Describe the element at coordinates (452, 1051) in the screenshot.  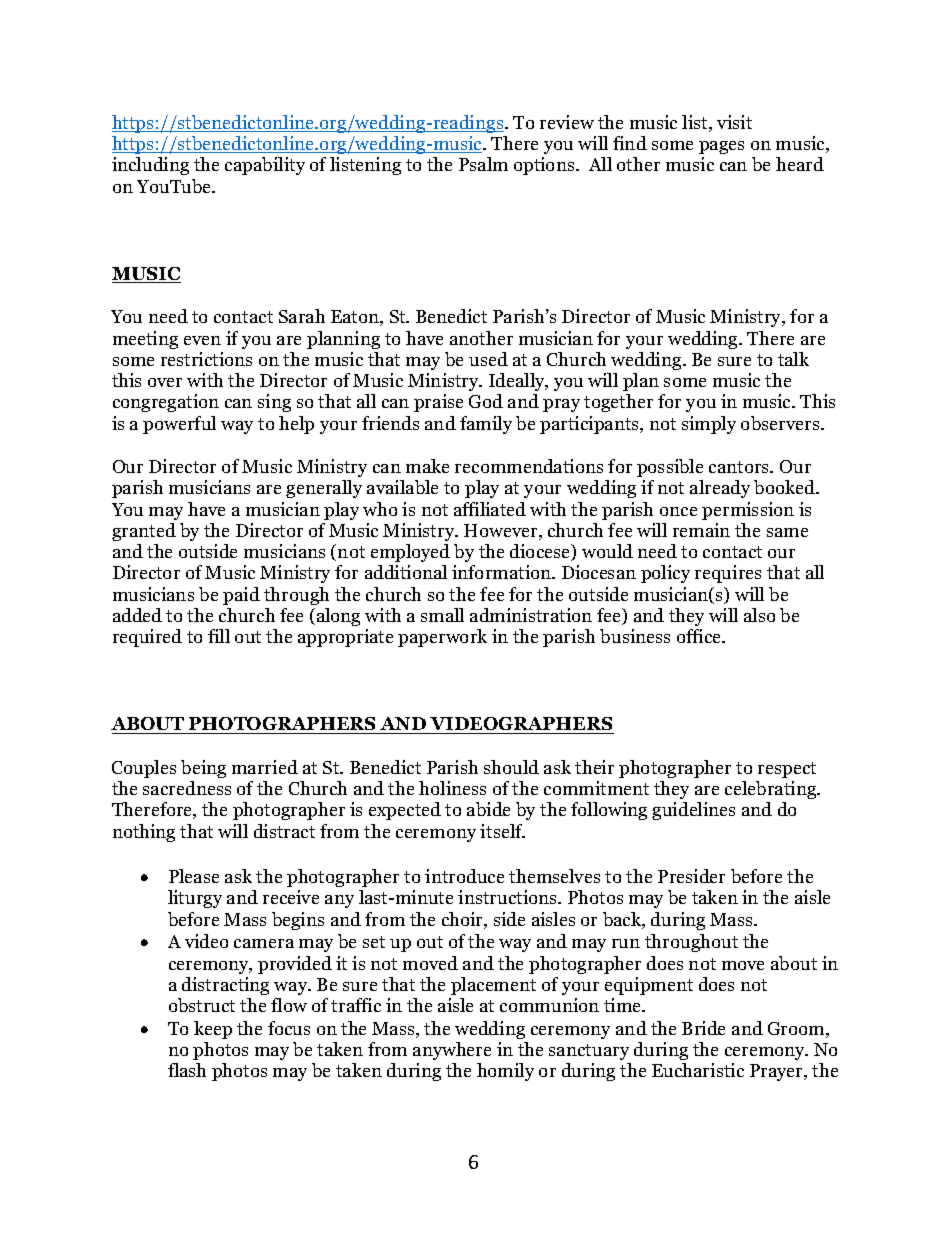
I see `anywhere` at that location.
